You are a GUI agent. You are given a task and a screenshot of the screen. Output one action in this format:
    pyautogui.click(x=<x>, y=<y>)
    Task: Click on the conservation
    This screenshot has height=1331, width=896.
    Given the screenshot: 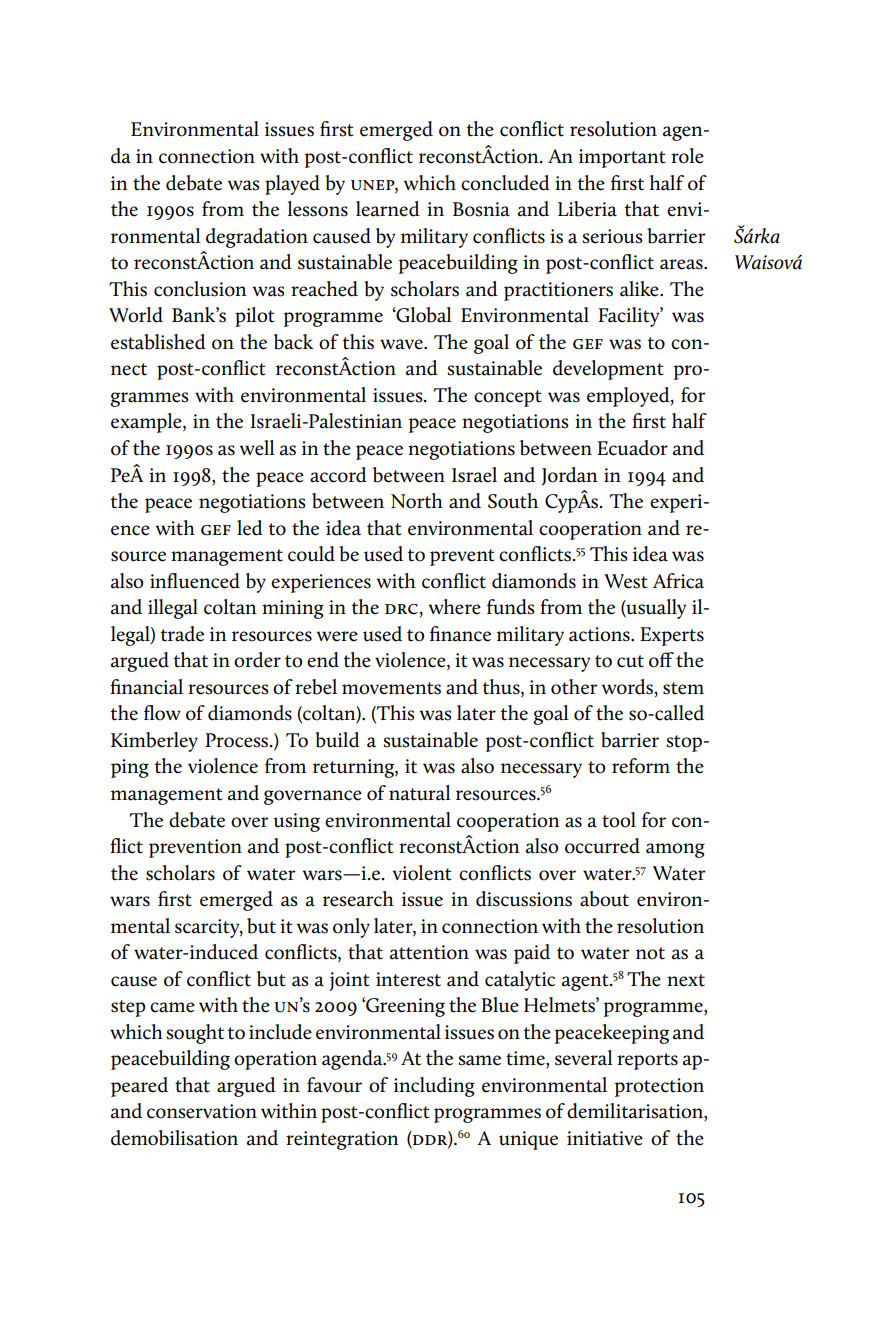 What is the action you would take?
    pyautogui.click(x=202, y=1111)
